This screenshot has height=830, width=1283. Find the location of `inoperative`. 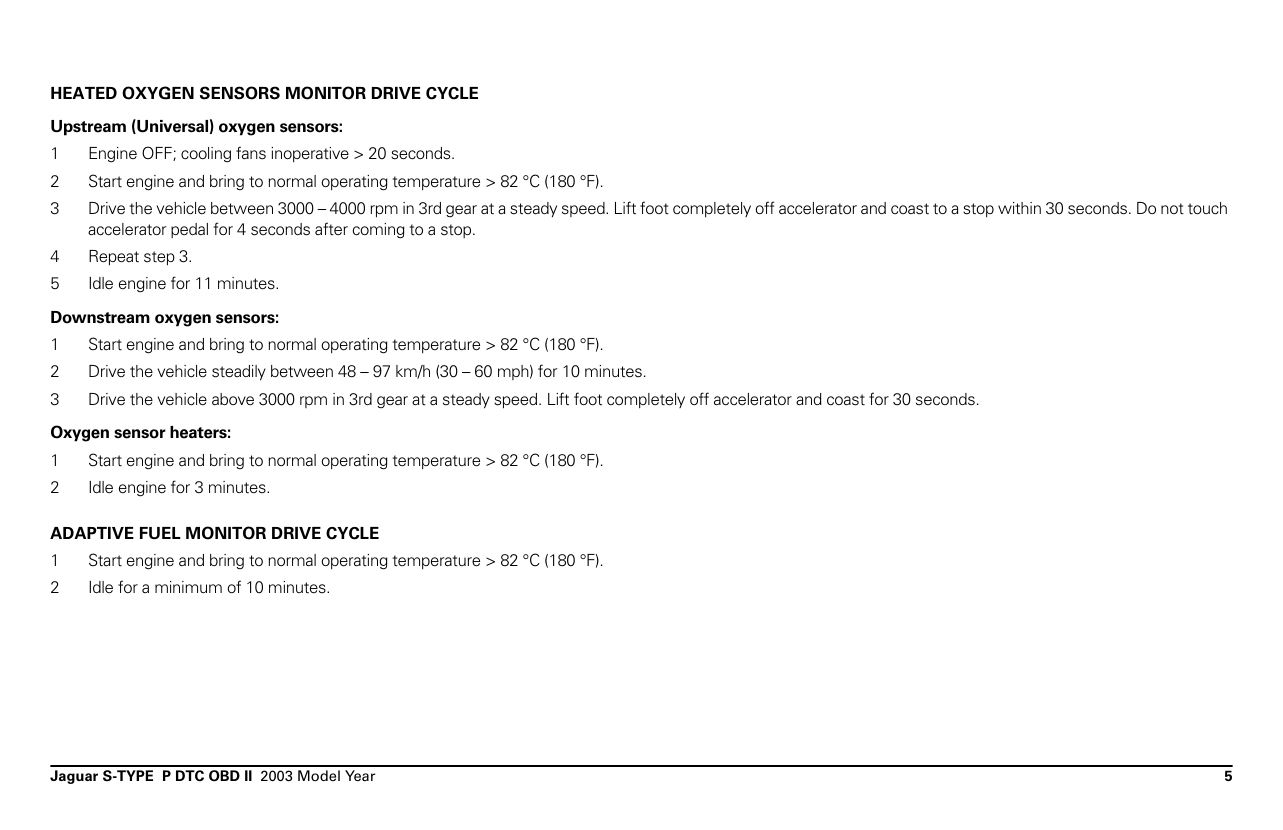

inoperative is located at coordinates (310, 154).
